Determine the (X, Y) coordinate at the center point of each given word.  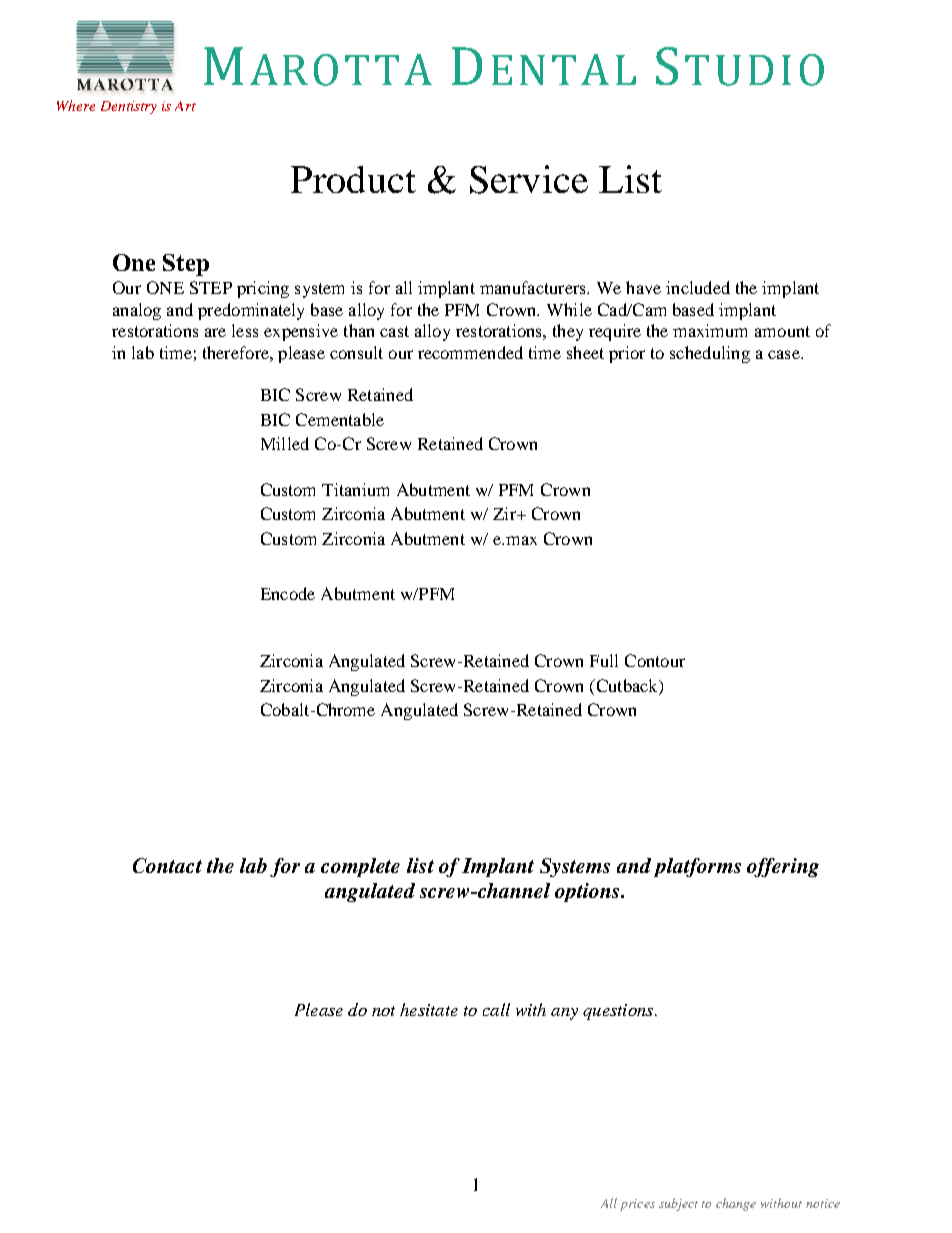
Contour (655, 660)
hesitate (429, 1009)
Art (185, 106)
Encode (288, 593)
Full (604, 660)
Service (529, 179)
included (698, 287)
